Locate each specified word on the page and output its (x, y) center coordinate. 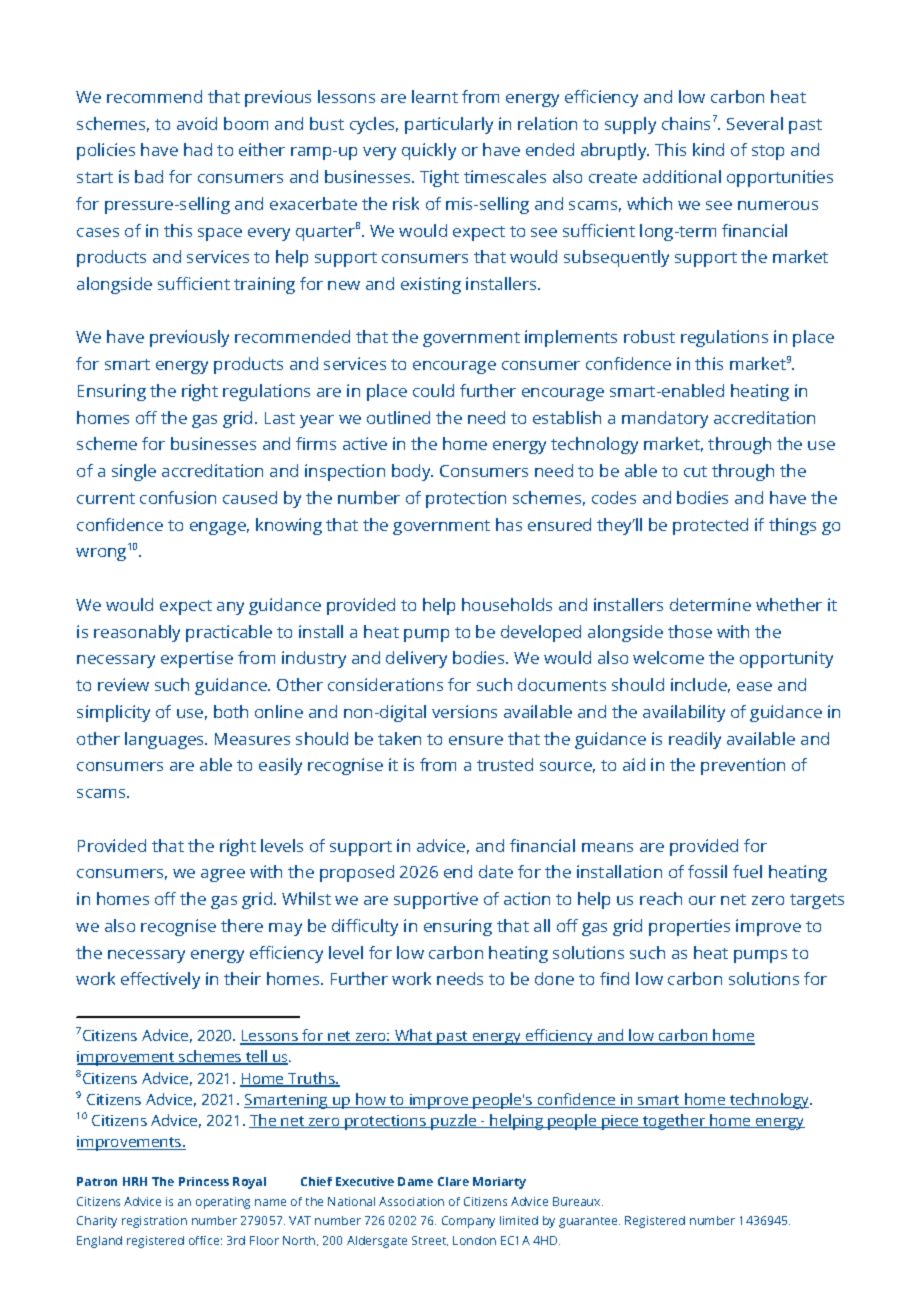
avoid (197, 123)
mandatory (665, 419)
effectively (160, 980)
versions (464, 711)
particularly (449, 125)
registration (154, 1222)
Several (755, 123)
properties (689, 927)
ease (754, 686)
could (433, 390)
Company (468, 1222)
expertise (197, 659)
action (527, 898)
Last (280, 418)
